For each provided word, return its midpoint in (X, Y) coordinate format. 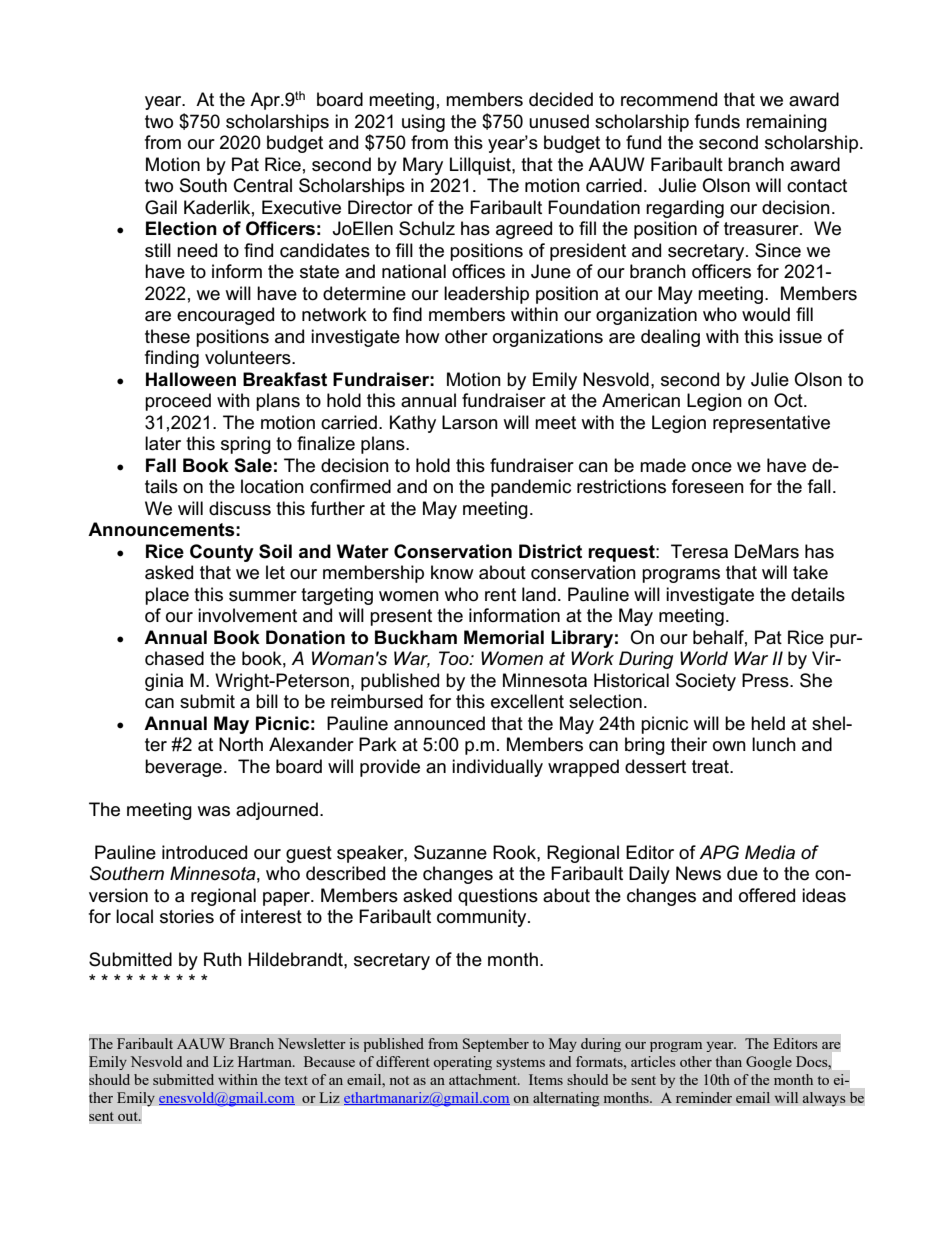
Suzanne (450, 852)
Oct (789, 400)
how (423, 336)
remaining (786, 123)
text (296, 1080)
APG (719, 852)
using (423, 123)
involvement (247, 615)
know (452, 572)
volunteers (249, 357)
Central (263, 185)
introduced (204, 852)
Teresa (699, 551)
